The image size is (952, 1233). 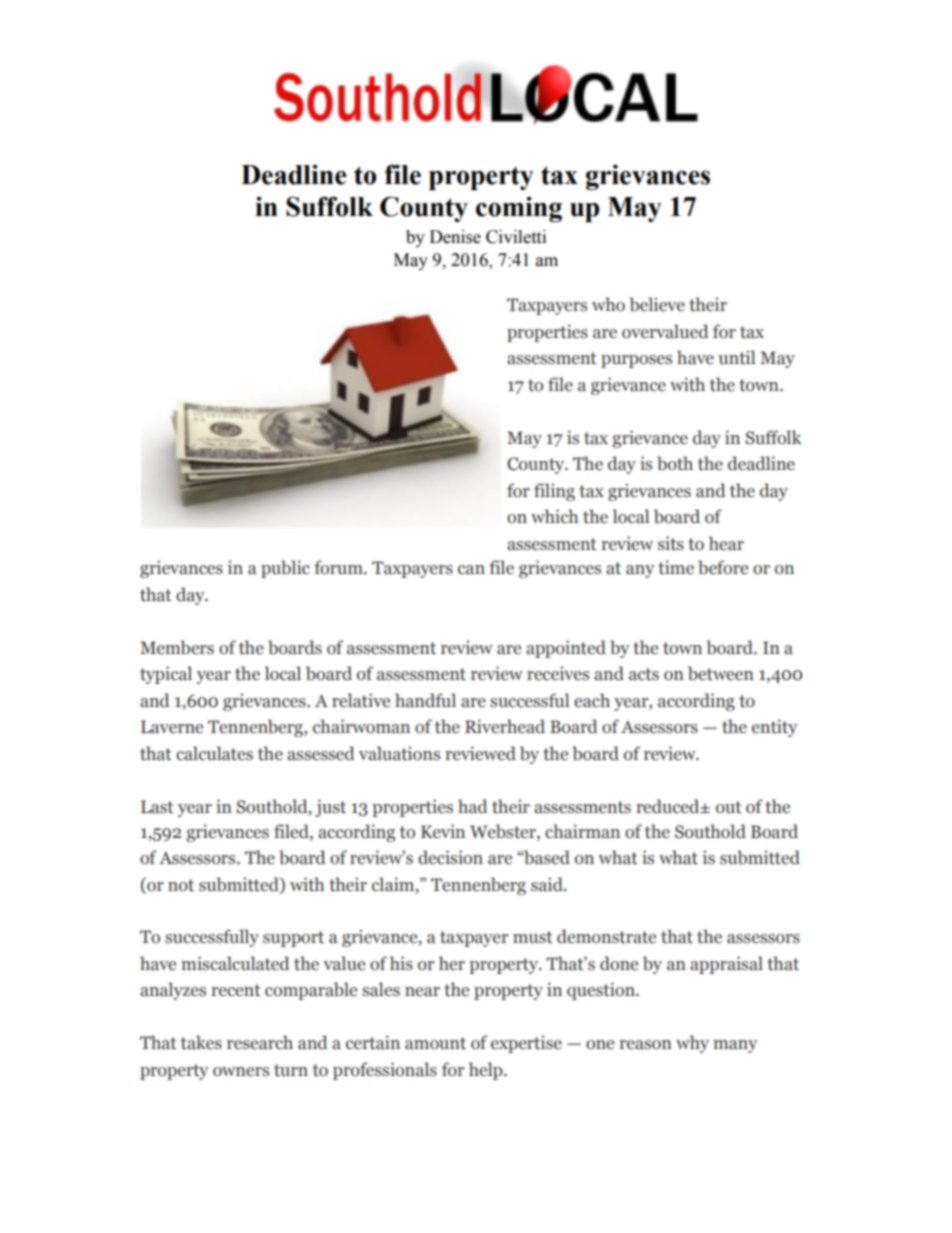 I want to click on research, so click(x=260, y=1042).
